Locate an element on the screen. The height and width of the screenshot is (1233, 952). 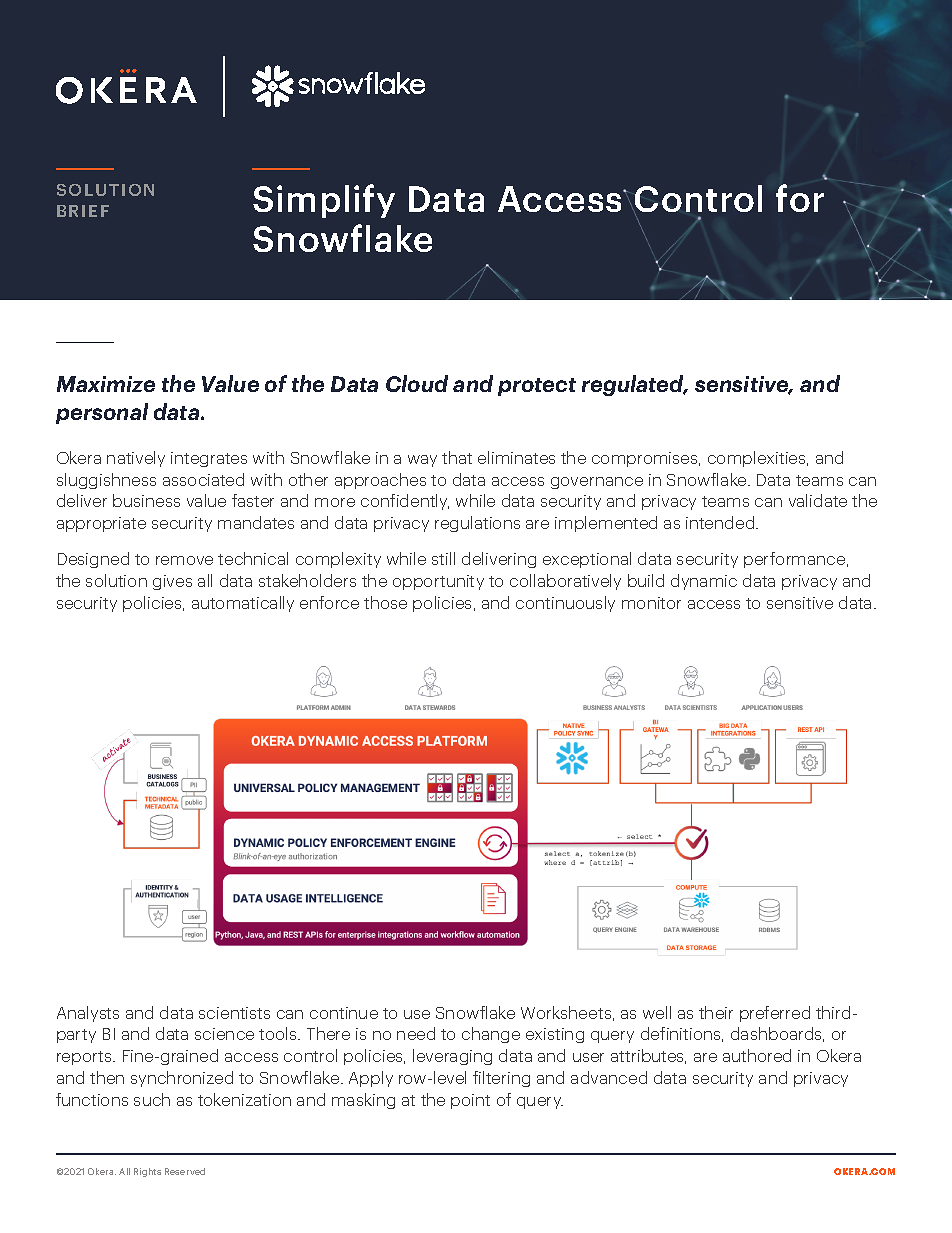
that is located at coordinates (457, 457).
